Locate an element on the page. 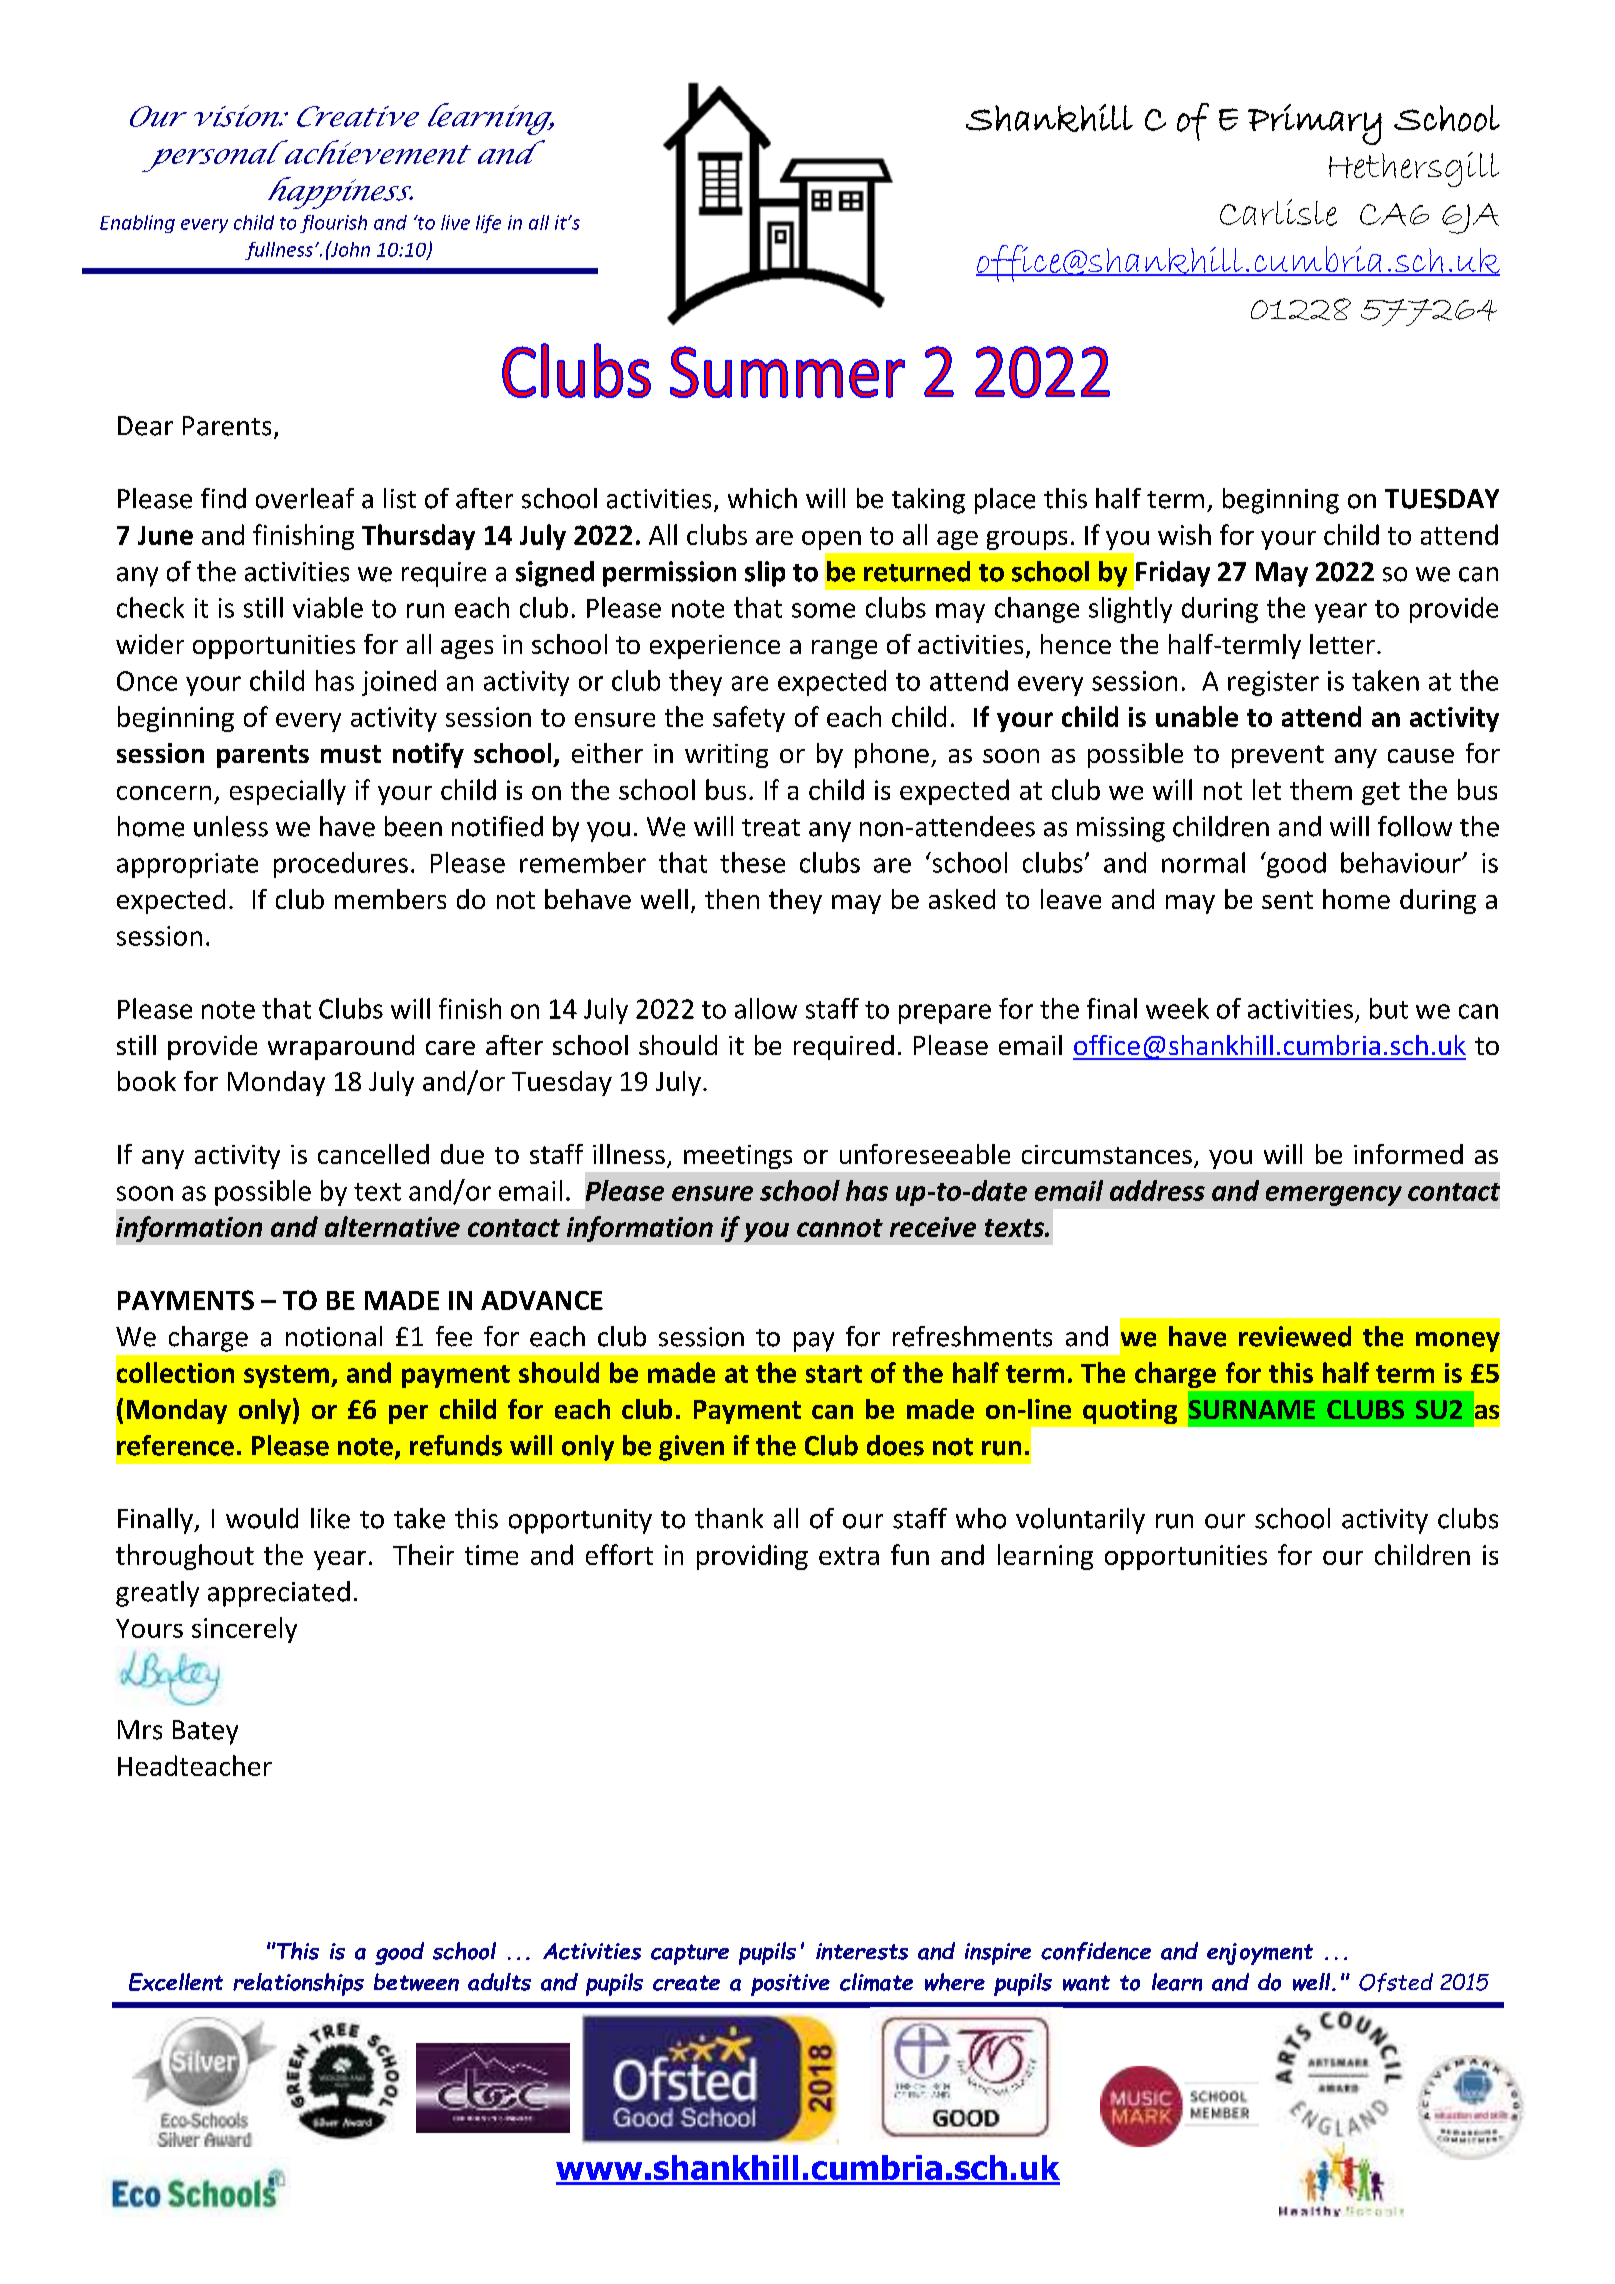 This image has width=1615, height=2284. wraparound is located at coordinates (341, 1047).
